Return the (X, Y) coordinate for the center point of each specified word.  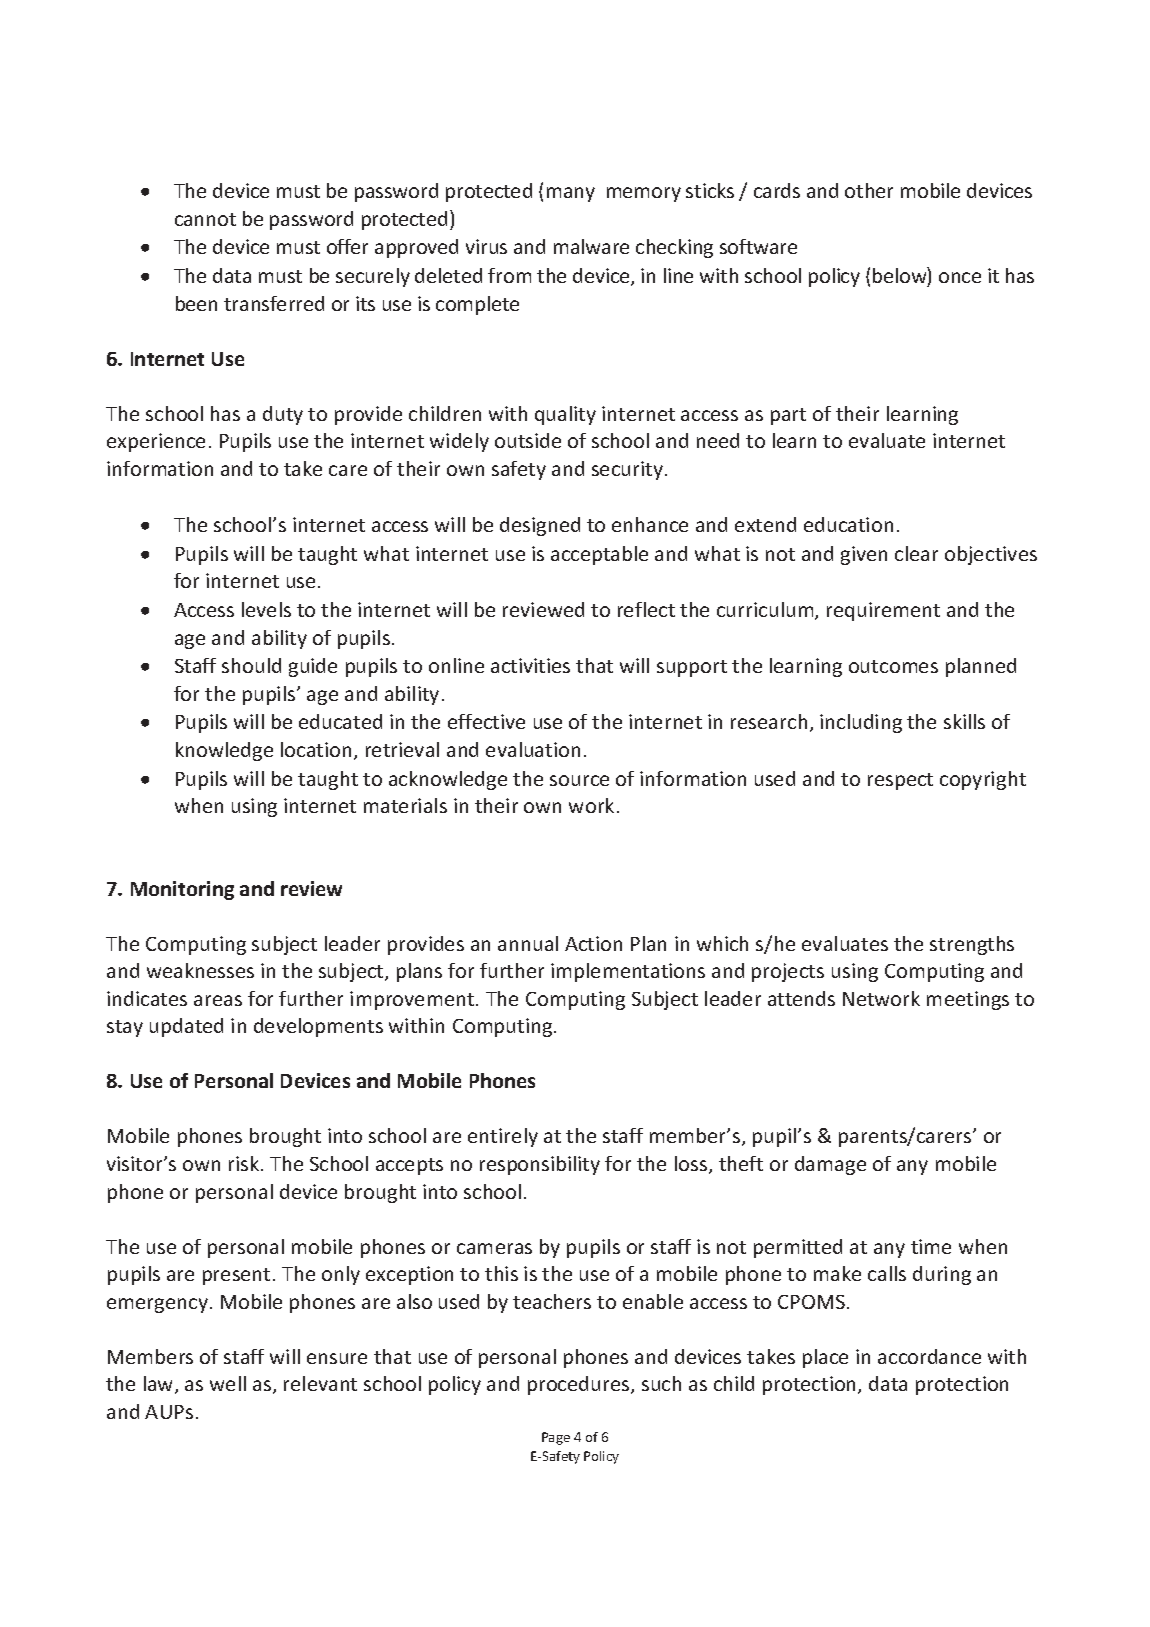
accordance (929, 1356)
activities (530, 665)
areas (218, 1000)
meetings (968, 1000)
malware (591, 246)
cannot (205, 219)
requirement (883, 611)
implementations (628, 972)
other (869, 190)
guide (313, 667)
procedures (580, 1385)
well (228, 1383)
